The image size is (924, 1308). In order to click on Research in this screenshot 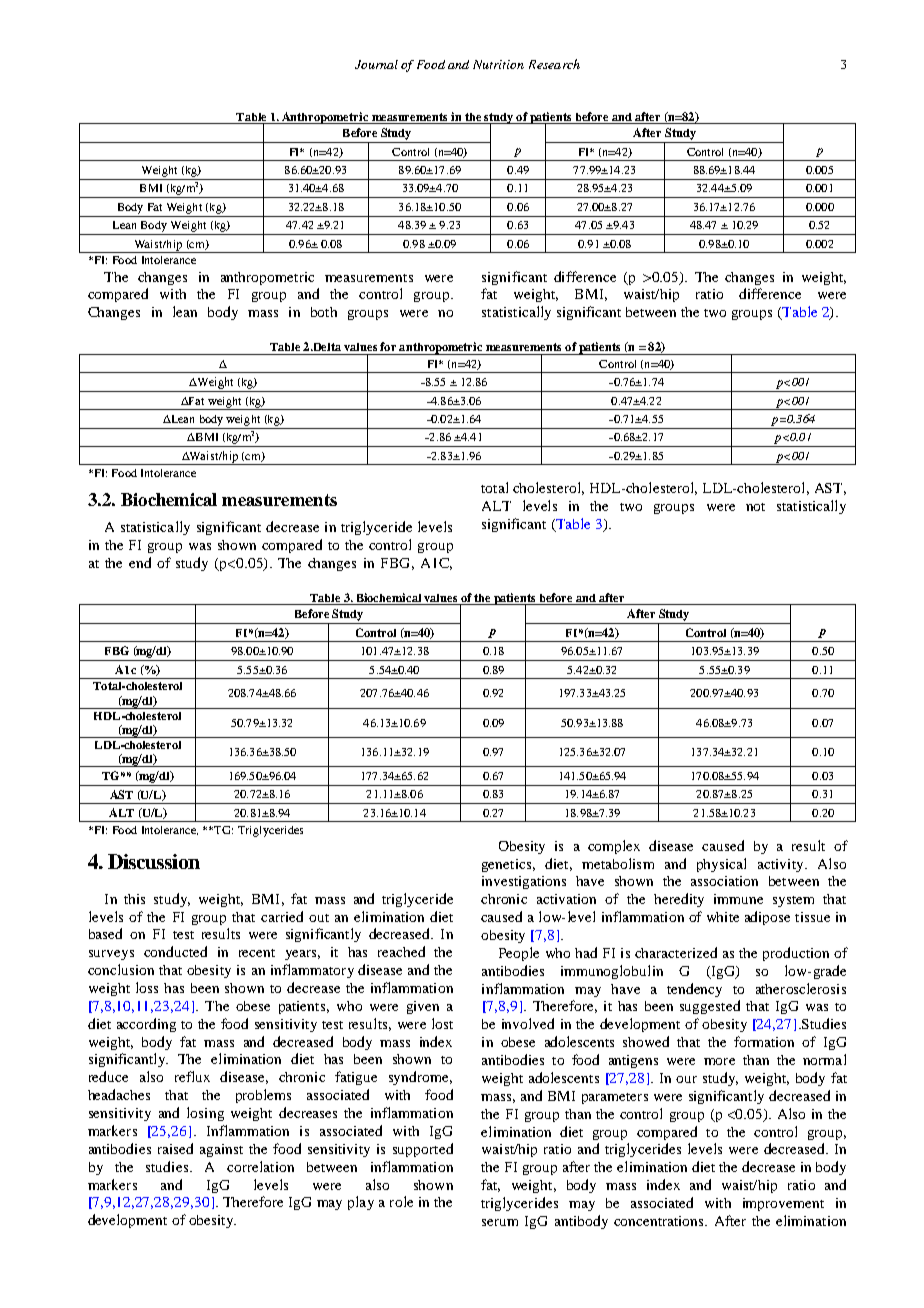, I will do `click(554, 64)`.
